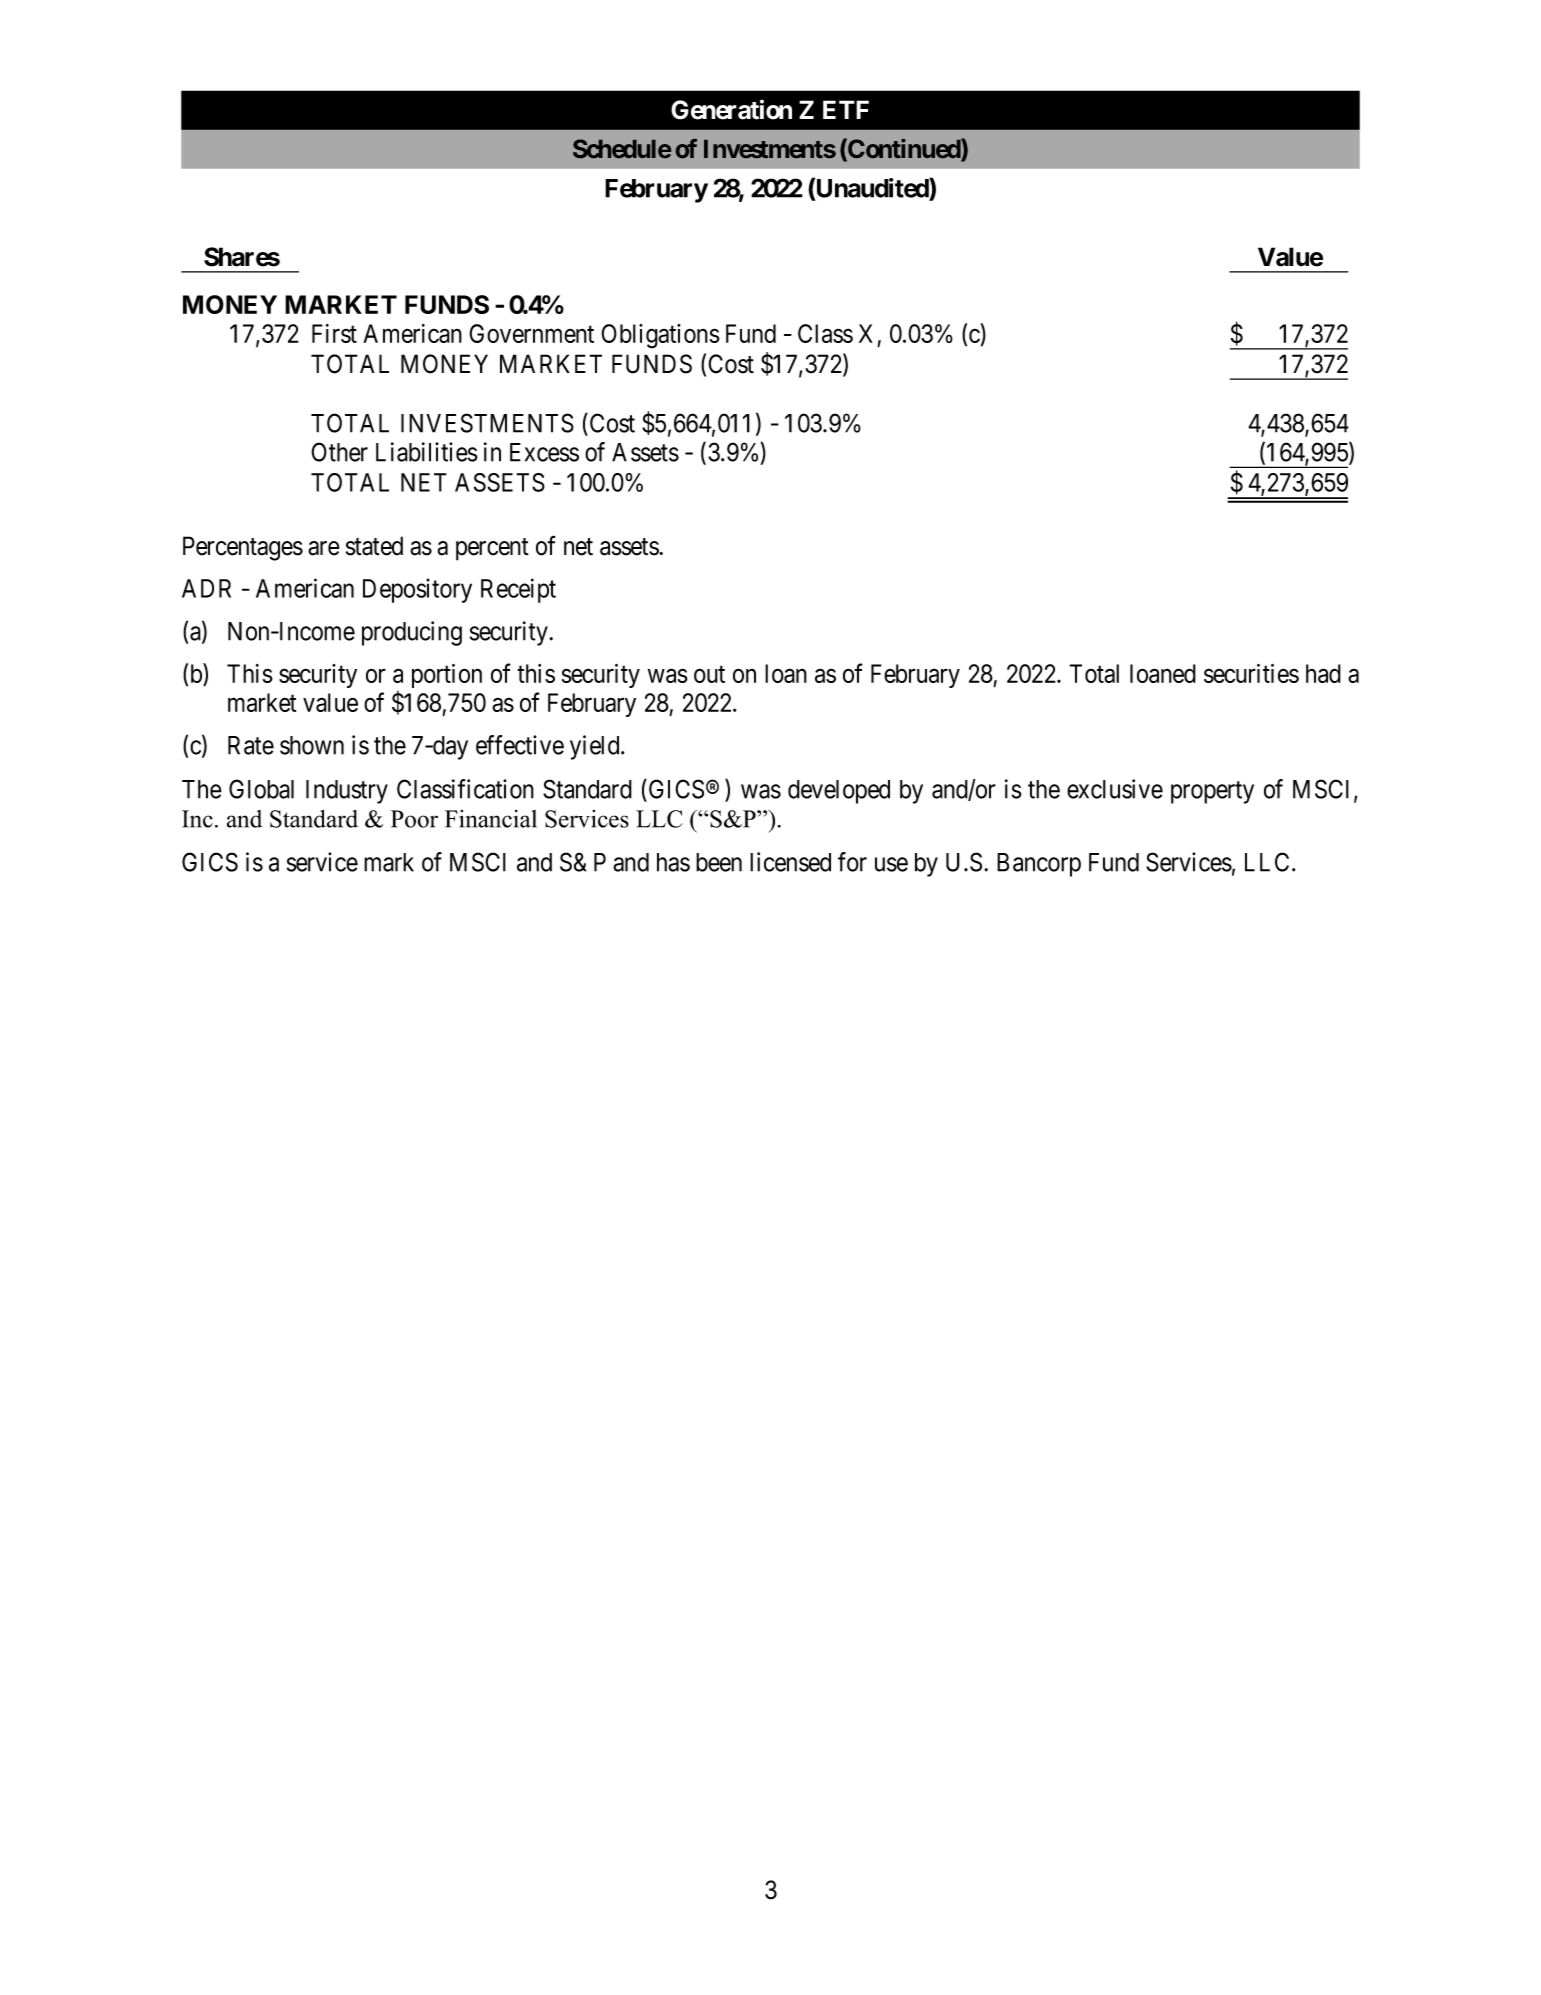 The image size is (1541, 1995). Describe the element at coordinates (846, 109) in the page. I see `ETF` at that location.
